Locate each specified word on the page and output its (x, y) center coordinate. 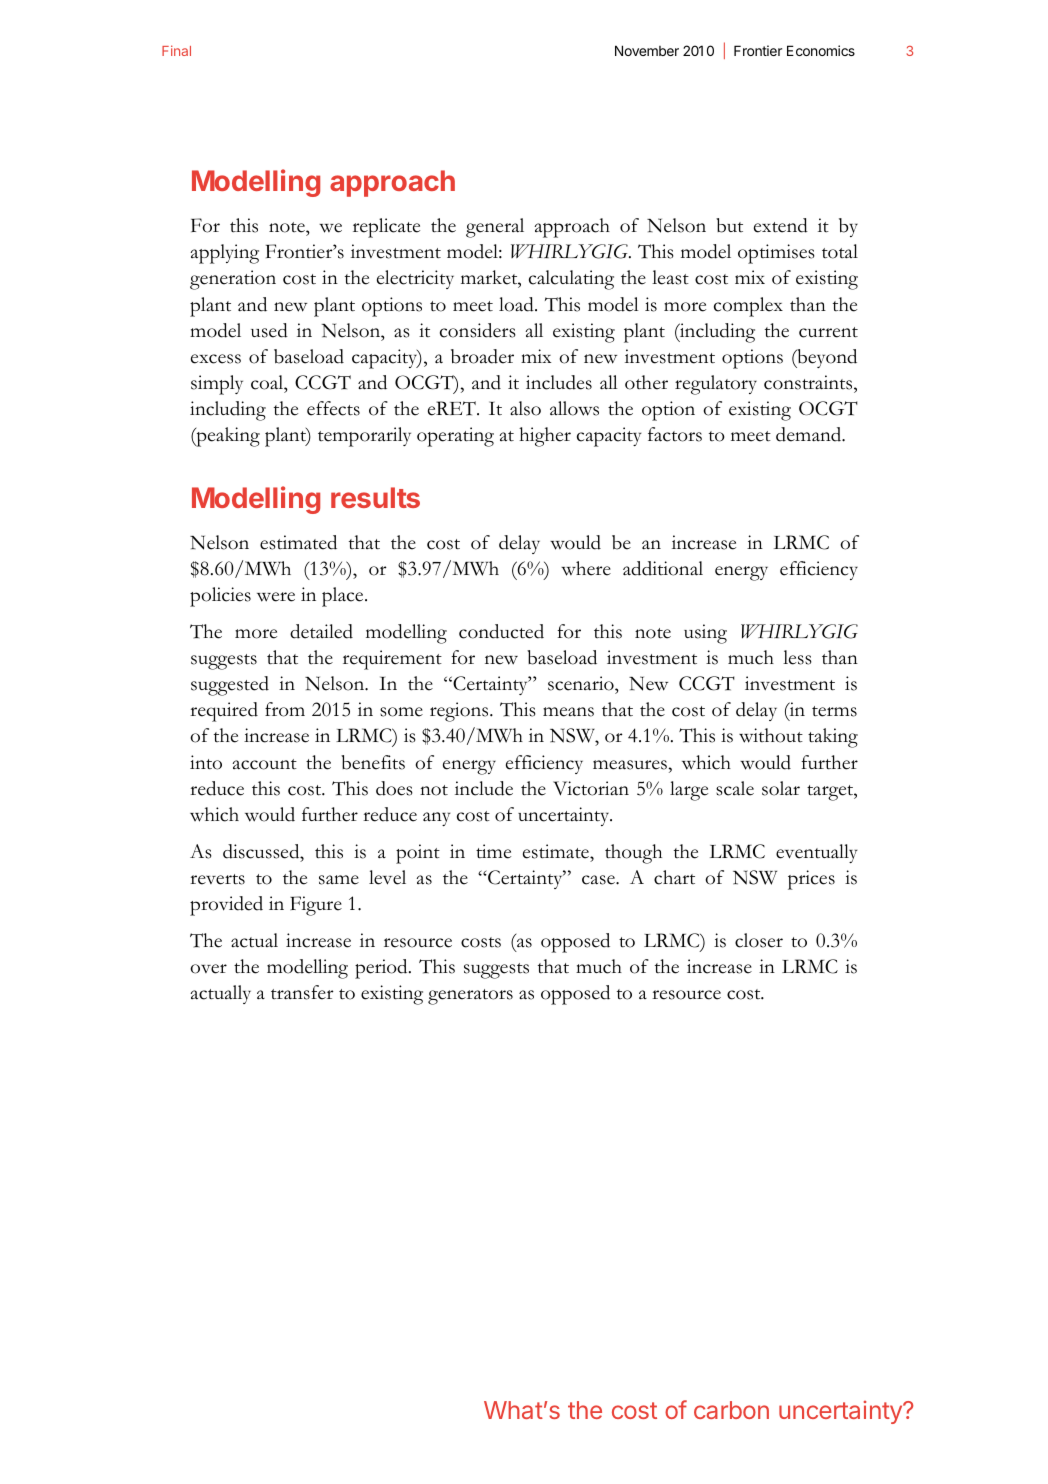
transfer (302, 992)
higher (545, 437)
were (276, 597)
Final (176, 50)
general (495, 228)
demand (810, 434)
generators (470, 997)
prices (811, 880)
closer (759, 940)
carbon (731, 1410)
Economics (821, 50)
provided (226, 906)
